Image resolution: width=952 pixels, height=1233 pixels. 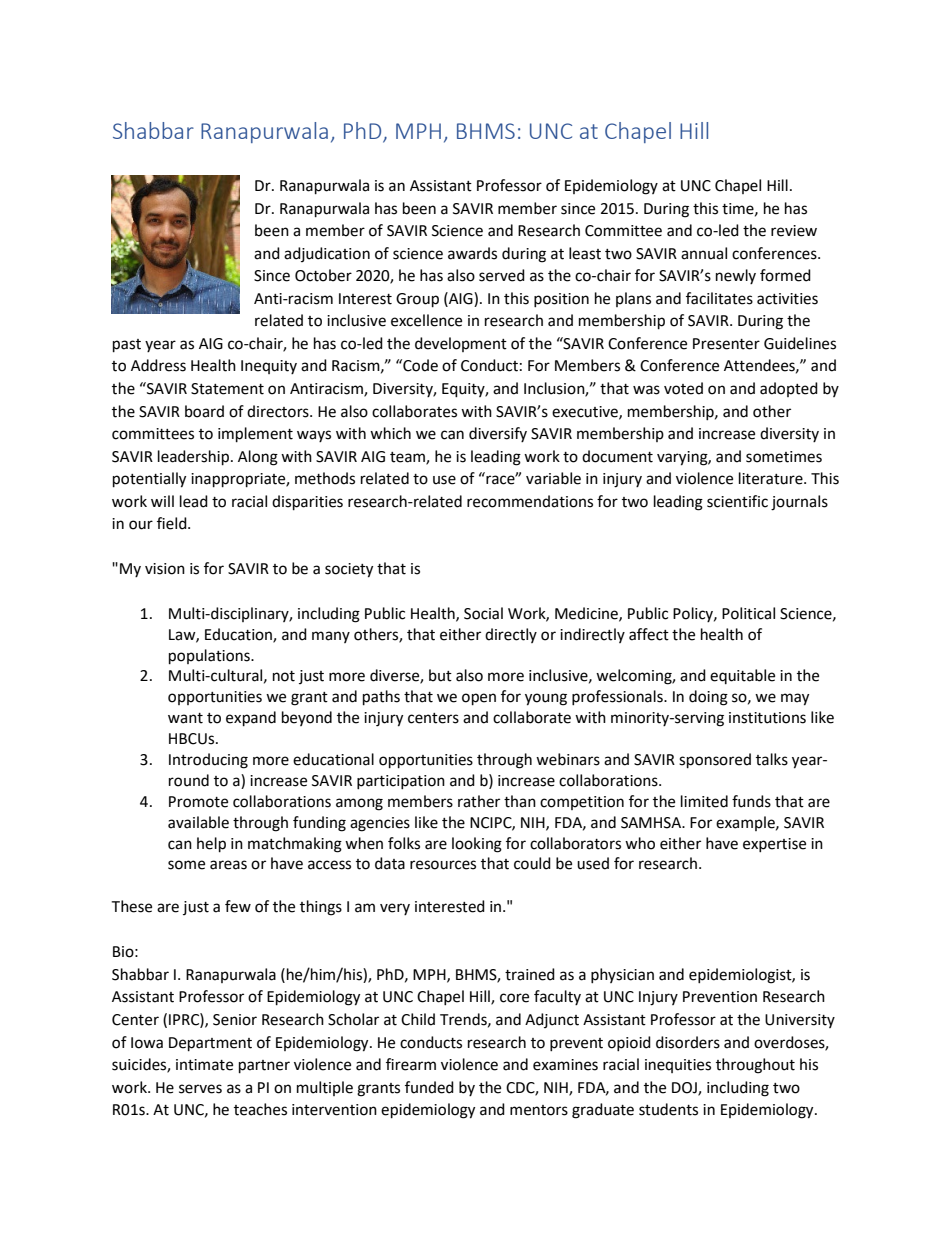 I want to click on equitable, so click(x=742, y=676).
